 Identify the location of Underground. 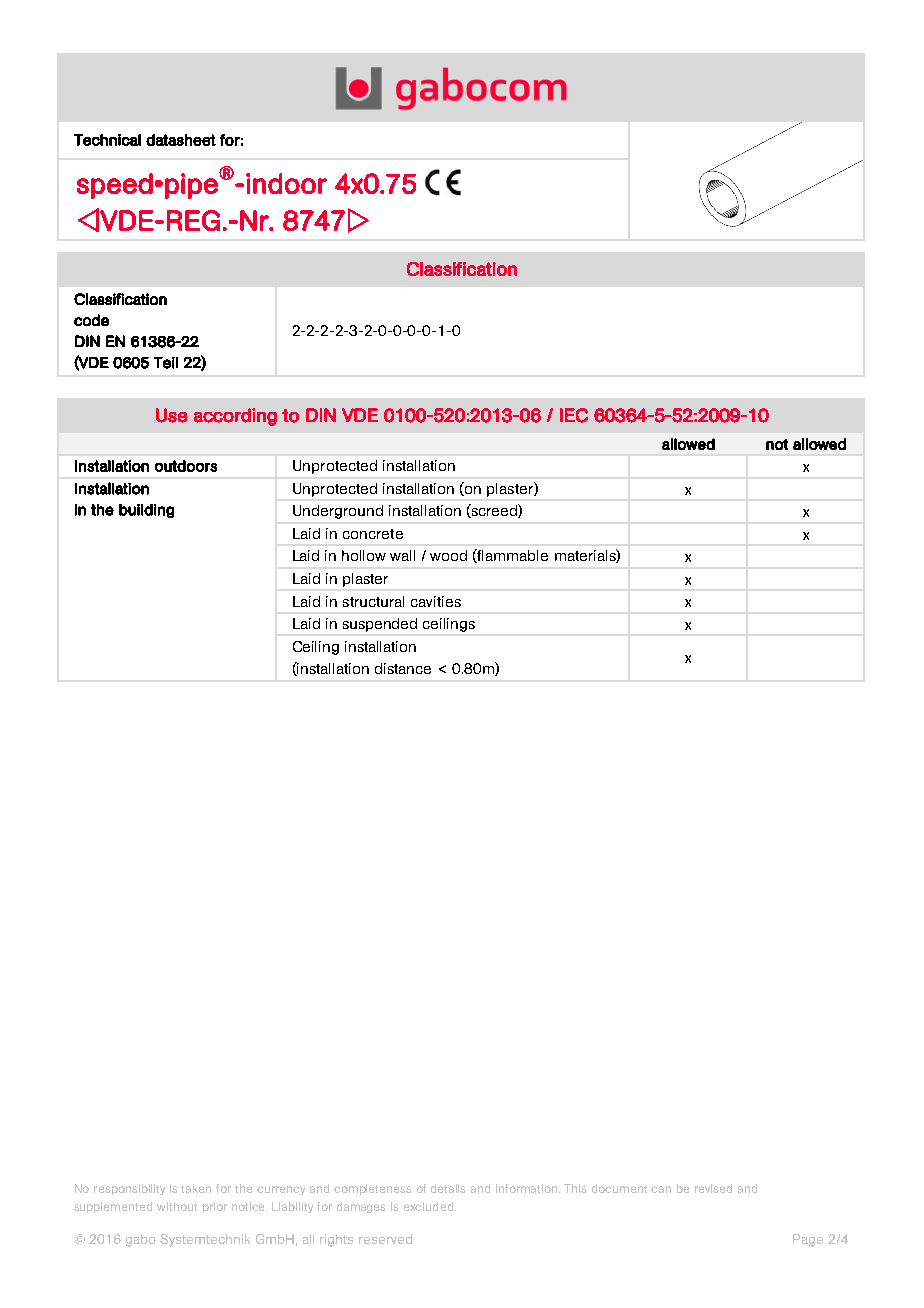
(338, 512).
